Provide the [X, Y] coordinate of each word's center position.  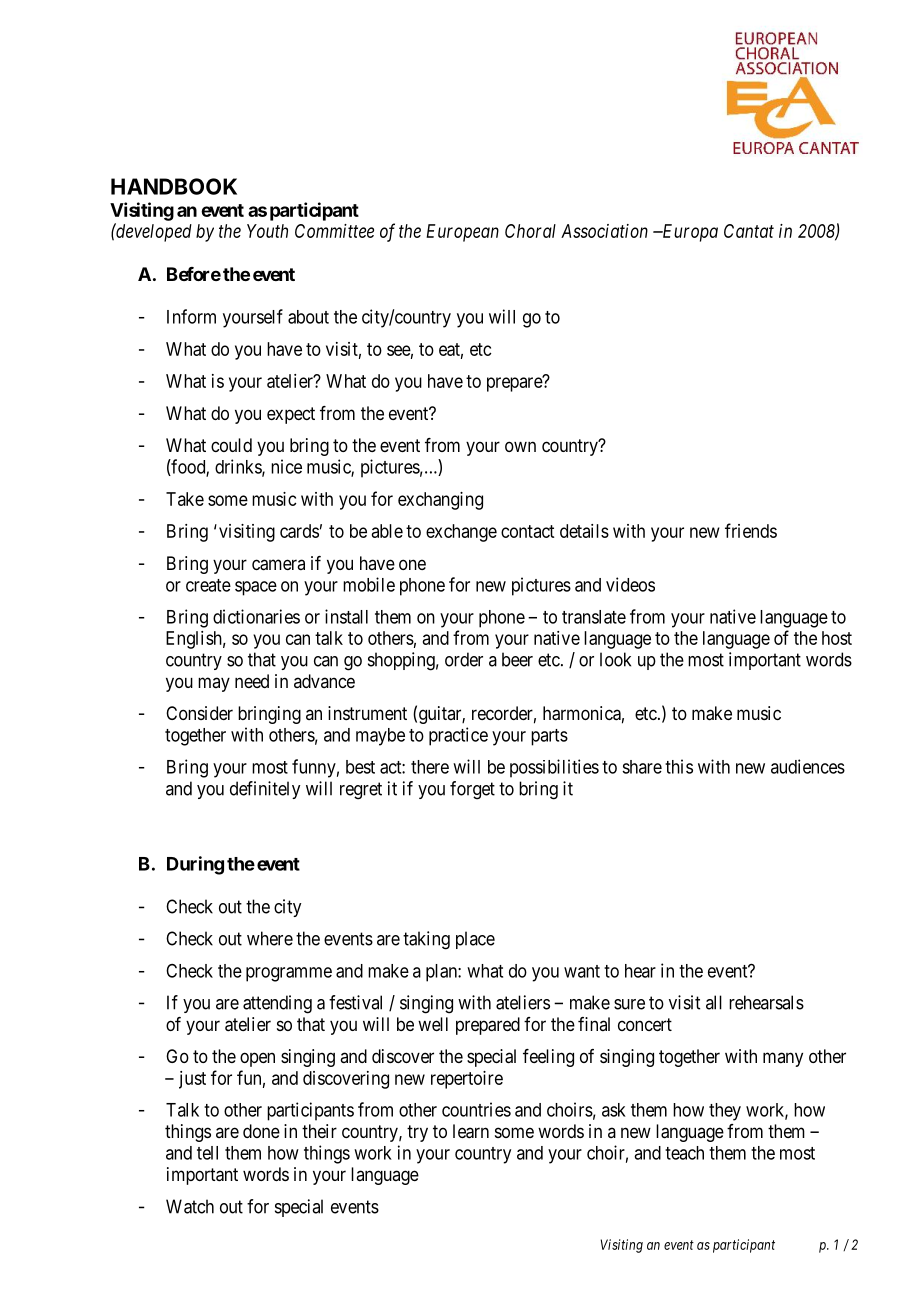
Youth [267, 231]
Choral [530, 231]
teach [684, 1153]
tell [207, 1153]
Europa [689, 233]
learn [471, 1131]
